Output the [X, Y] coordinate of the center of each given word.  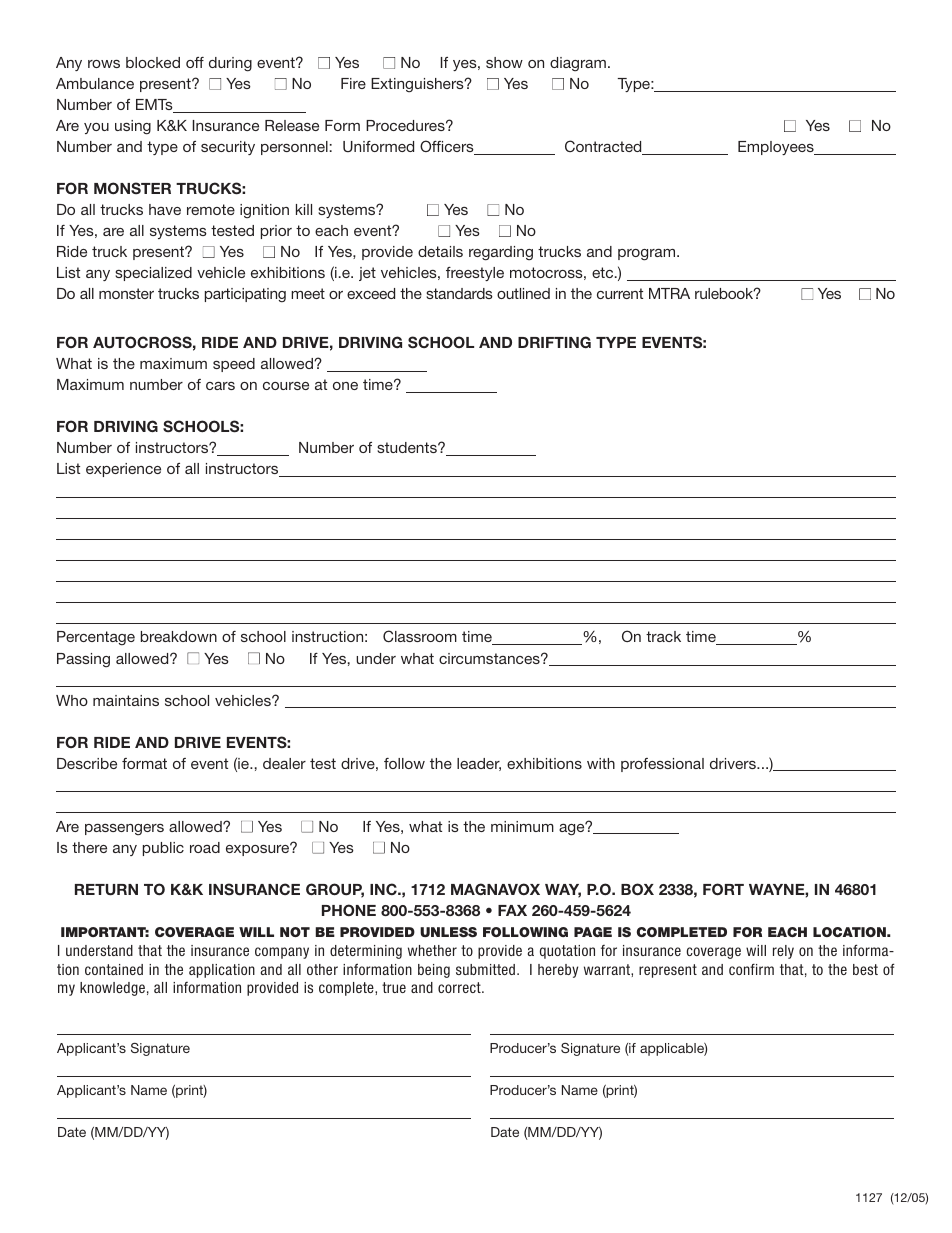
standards [459, 293]
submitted [487, 969]
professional [662, 765]
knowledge [112, 989]
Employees [777, 148]
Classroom [420, 636]
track [663, 636]
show [504, 62]
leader [479, 764]
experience [123, 470]
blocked [153, 62]
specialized [153, 274]
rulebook [725, 293]
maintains [126, 700]
